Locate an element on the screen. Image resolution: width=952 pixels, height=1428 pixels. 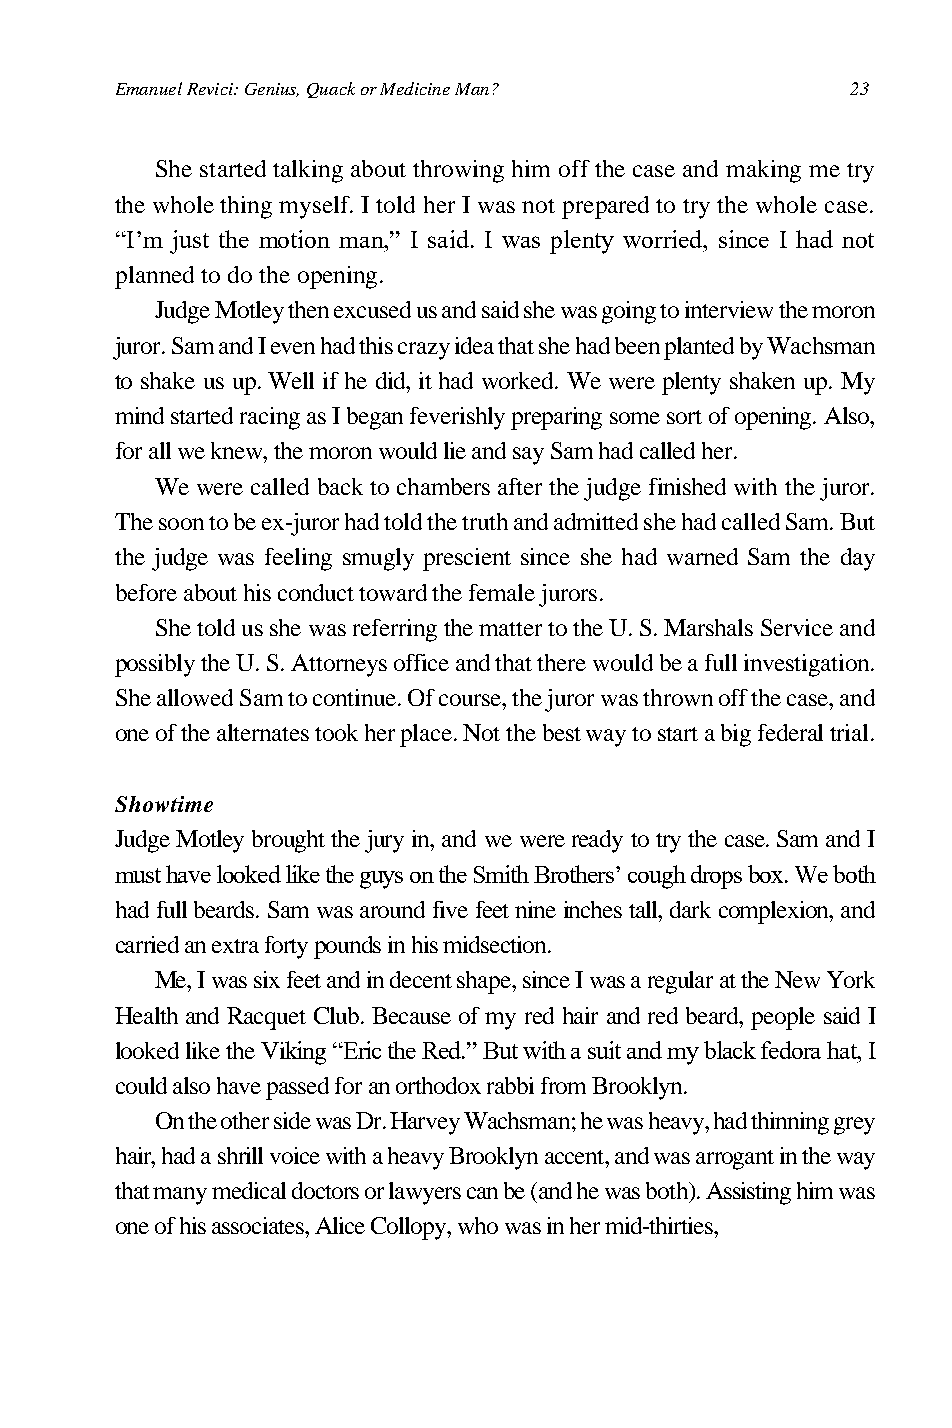
Assisting is located at coordinates (748, 1193).
